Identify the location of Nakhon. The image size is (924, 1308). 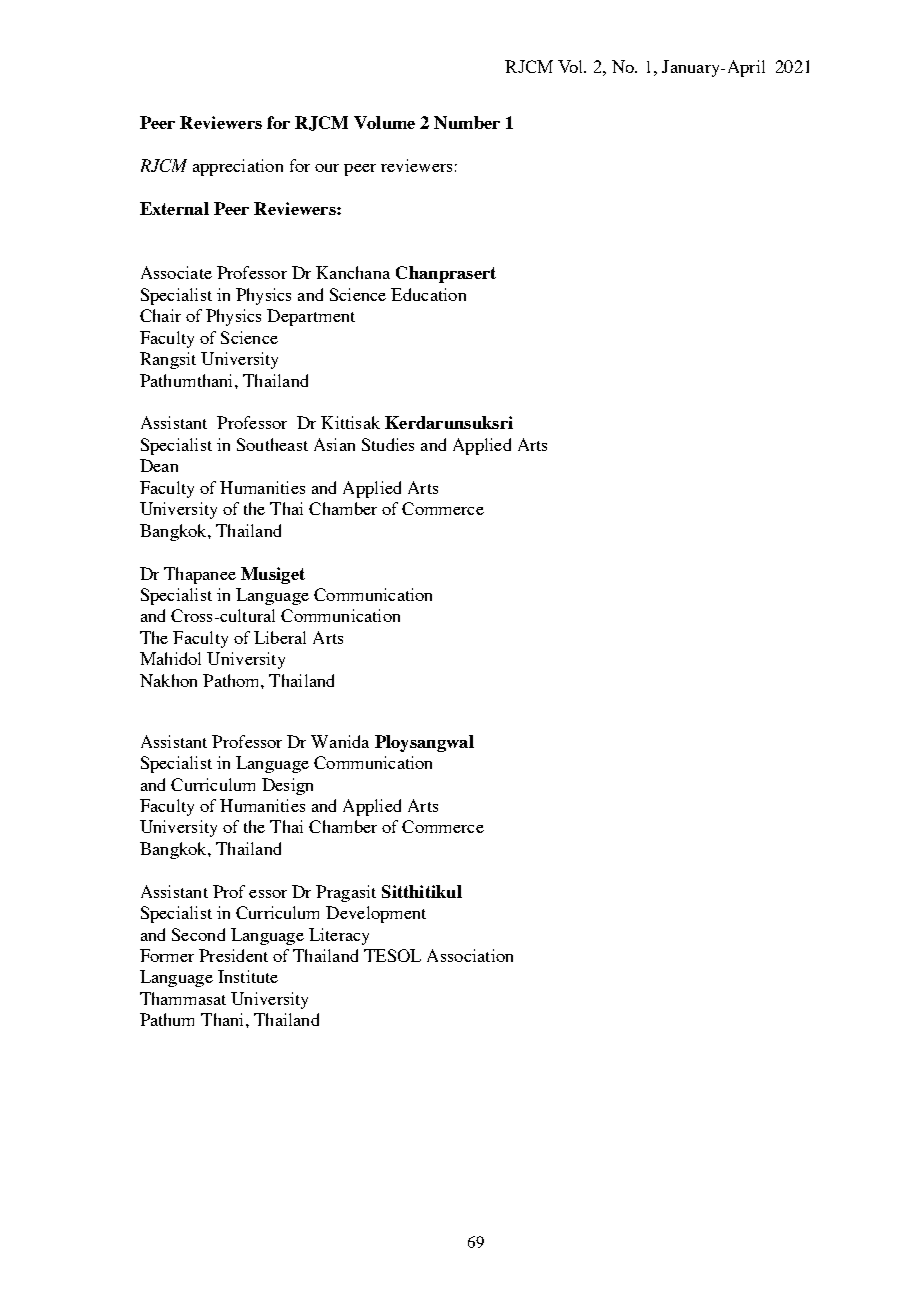
(168, 680).
